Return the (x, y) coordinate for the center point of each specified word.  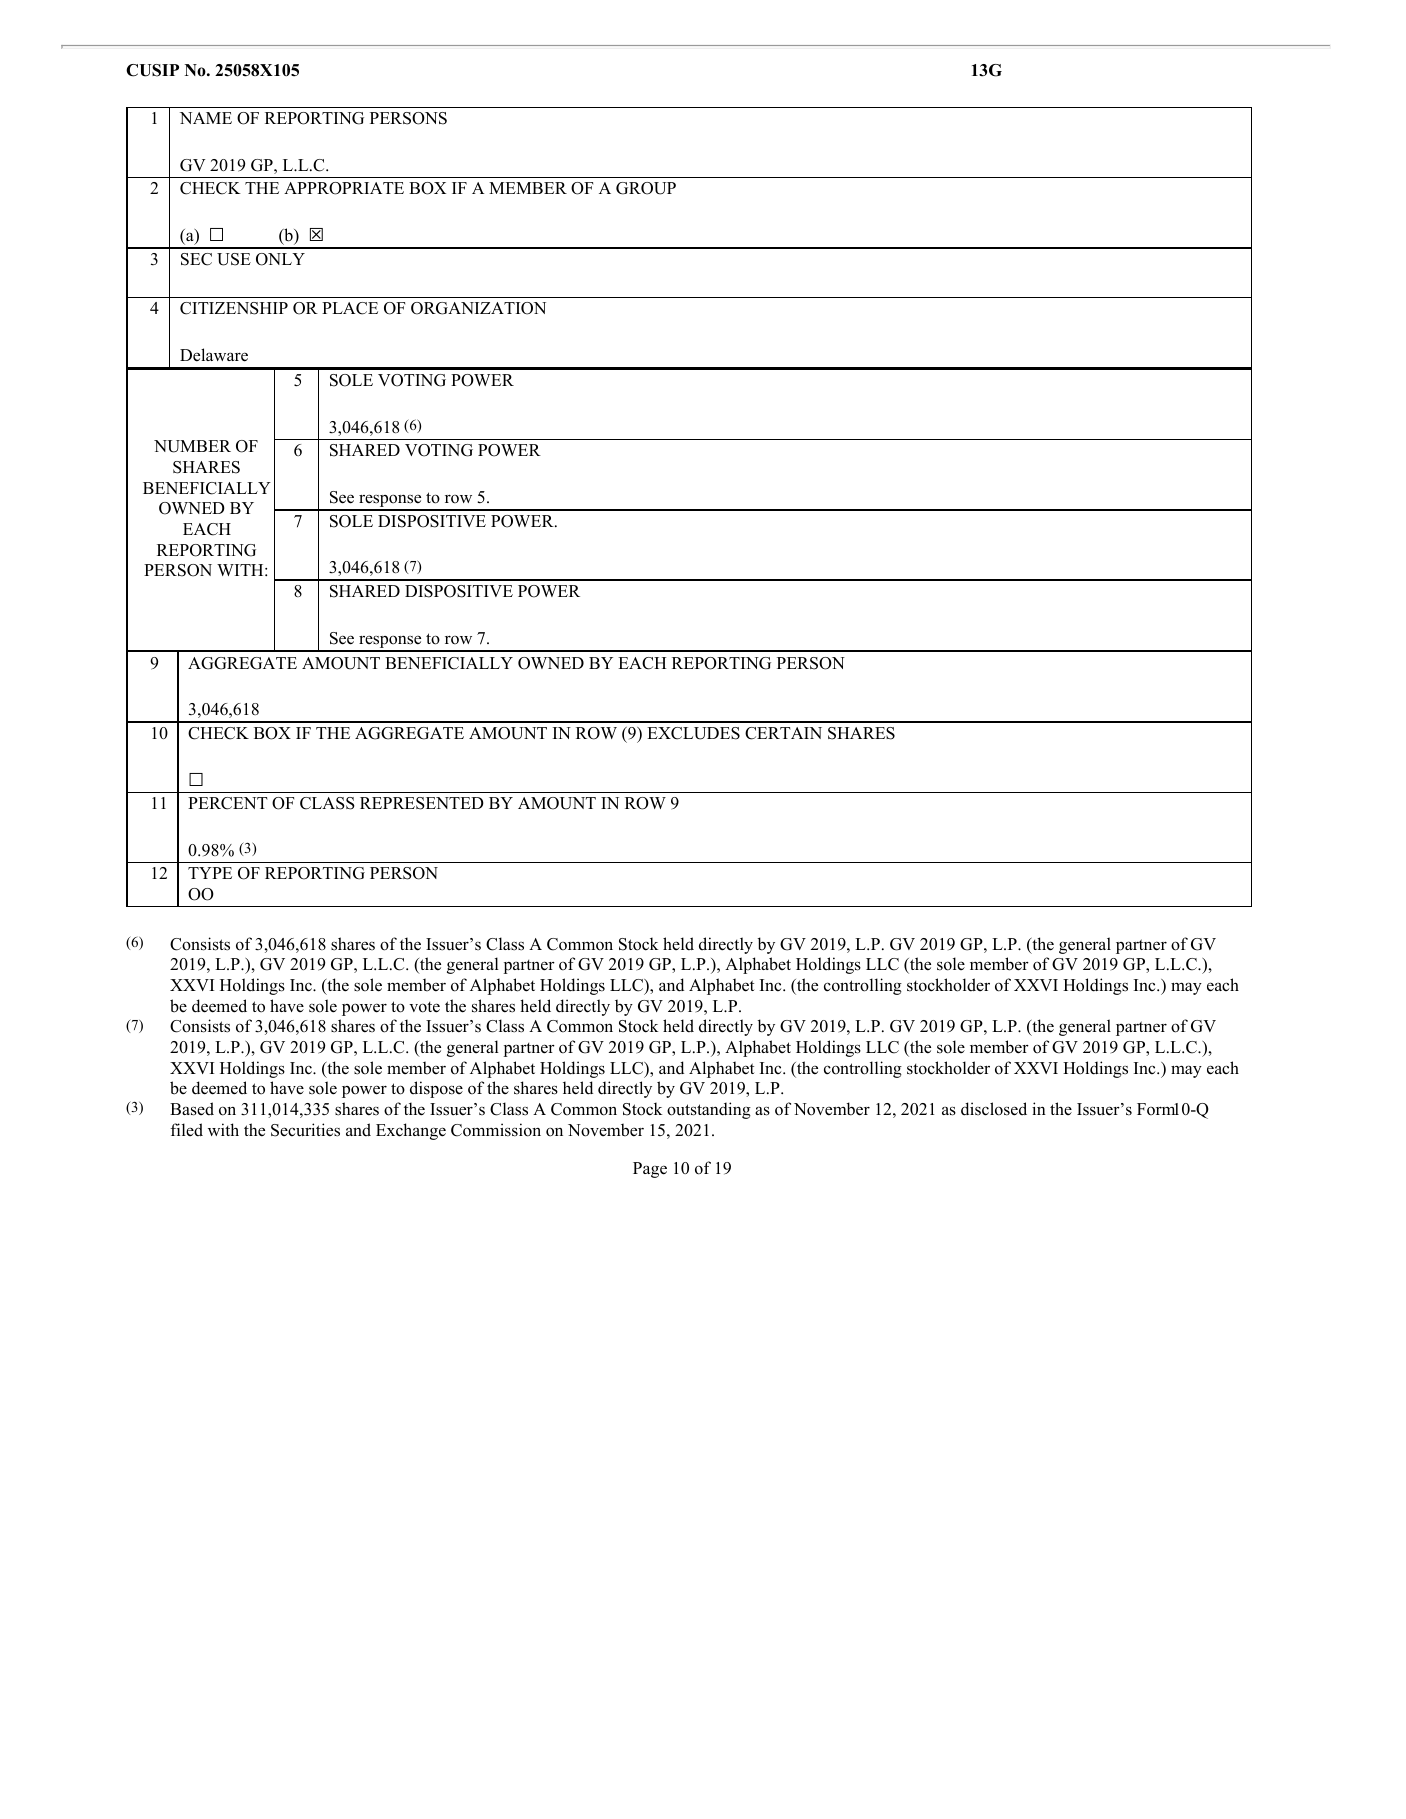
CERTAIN (783, 733)
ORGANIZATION (478, 308)
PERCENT (228, 803)
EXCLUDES (693, 733)
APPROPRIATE (344, 188)
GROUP (646, 188)
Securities (305, 1130)
